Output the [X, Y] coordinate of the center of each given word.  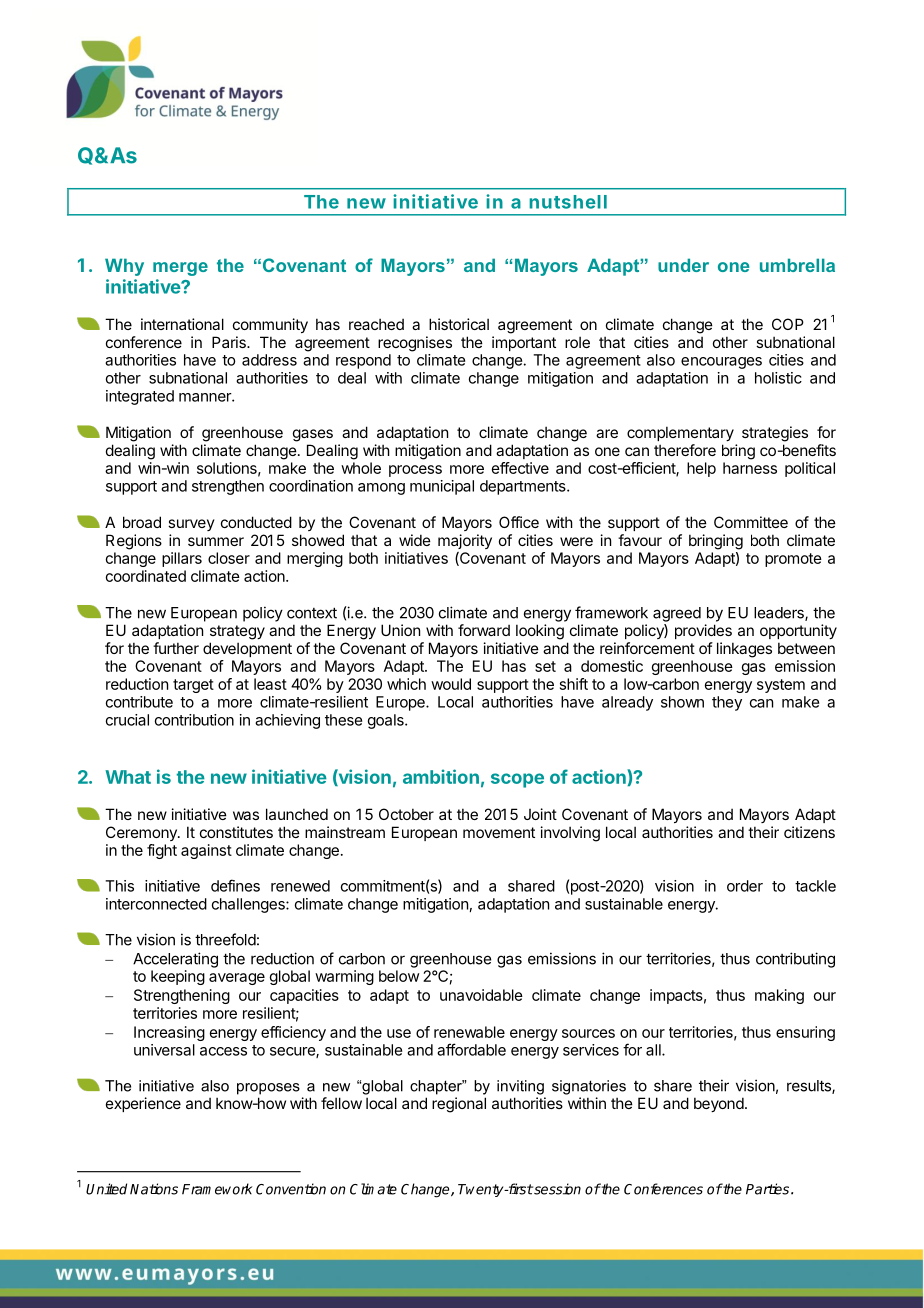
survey [191, 525]
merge [180, 269]
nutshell [568, 202]
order [745, 886]
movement [499, 832]
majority [465, 541]
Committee [751, 522]
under [683, 265]
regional [459, 1105]
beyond [719, 1104]
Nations [154, 1189]
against [206, 851]
